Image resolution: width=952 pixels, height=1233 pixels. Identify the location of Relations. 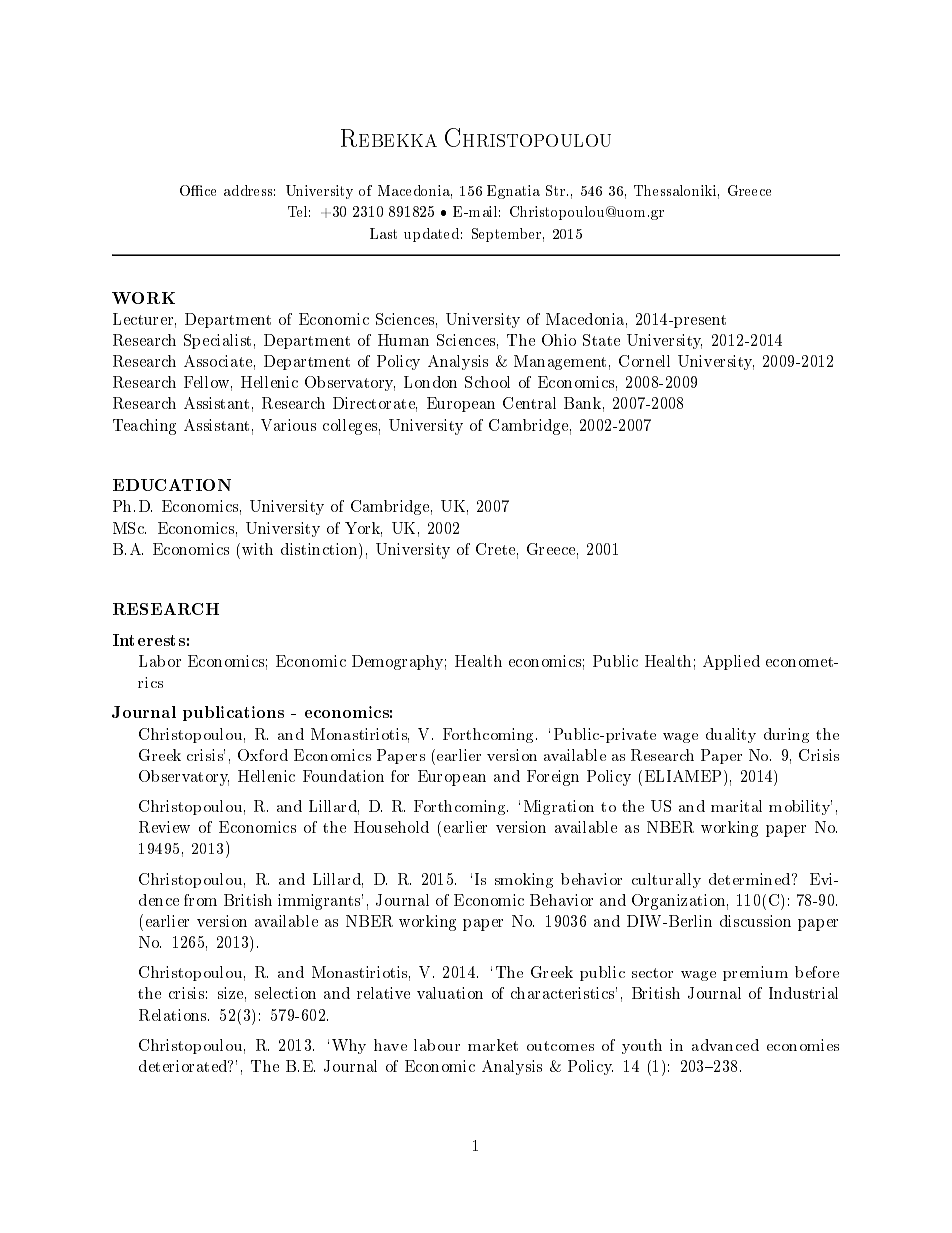
(174, 1015).
